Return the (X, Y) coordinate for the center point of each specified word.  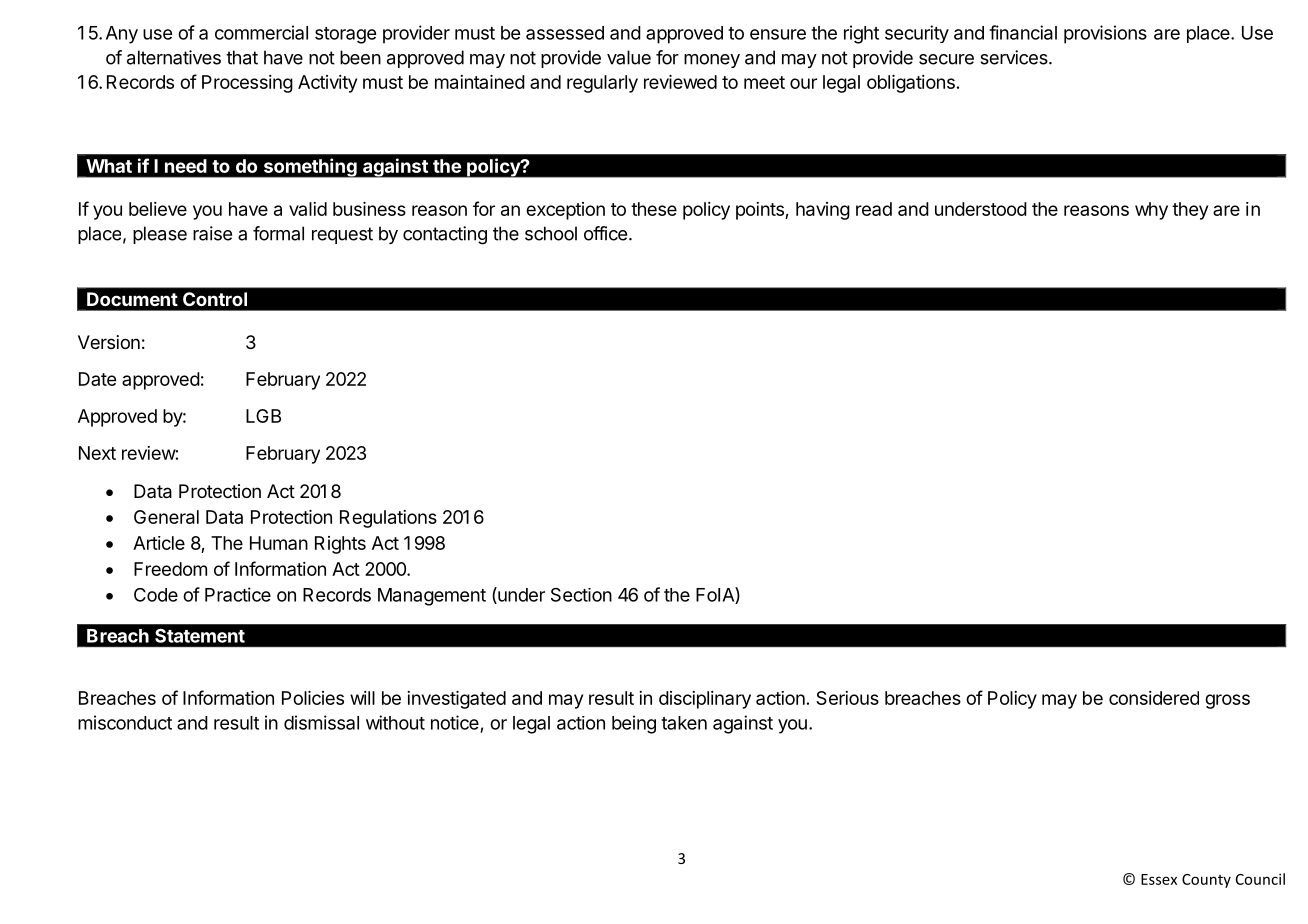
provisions (1105, 34)
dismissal (321, 722)
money (712, 61)
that (242, 57)
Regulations (388, 519)
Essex (1159, 879)
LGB (263, 416)
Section (581, 595)
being (634, 724)
